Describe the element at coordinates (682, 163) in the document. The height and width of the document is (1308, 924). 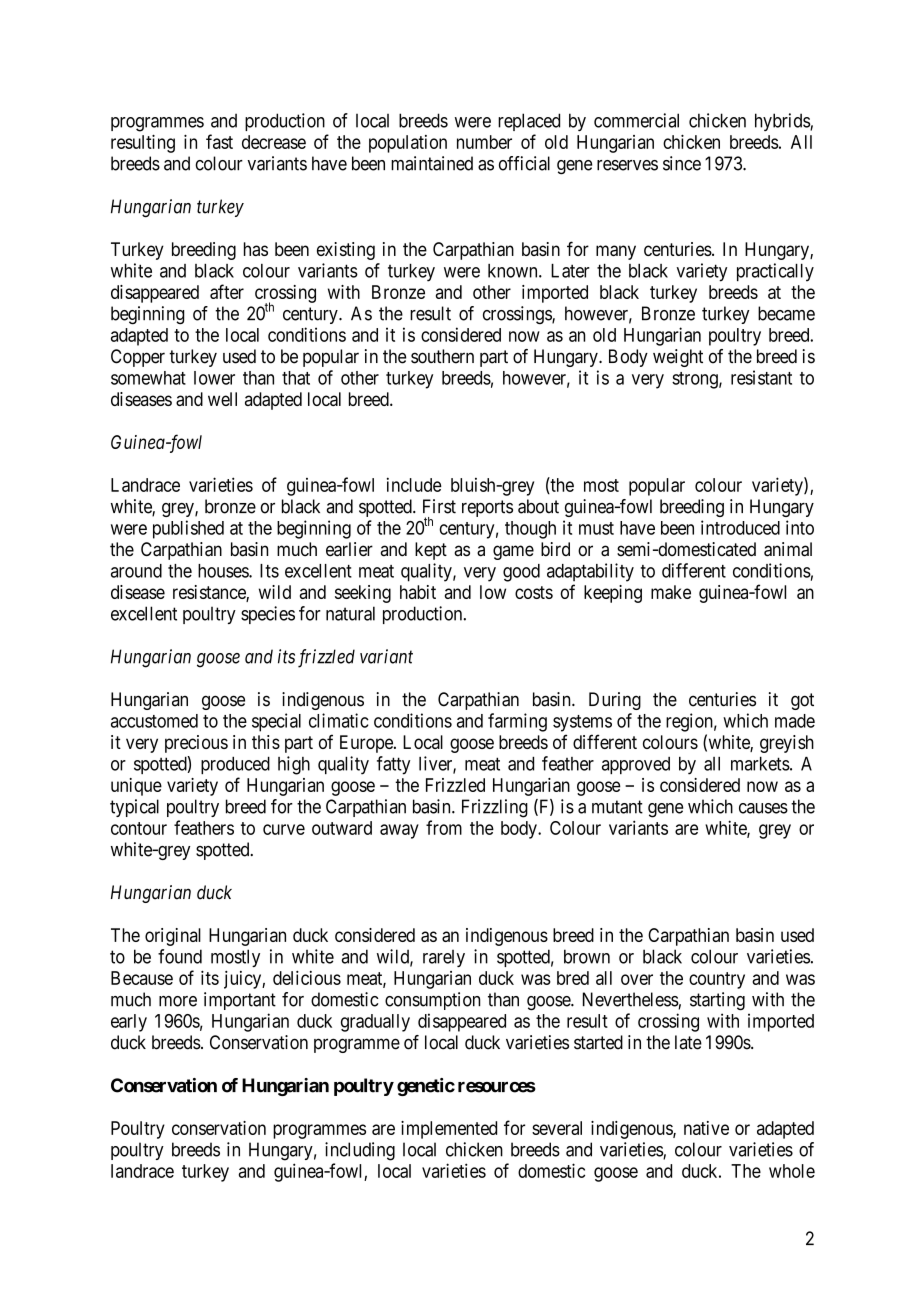
I see `since` at that location.
